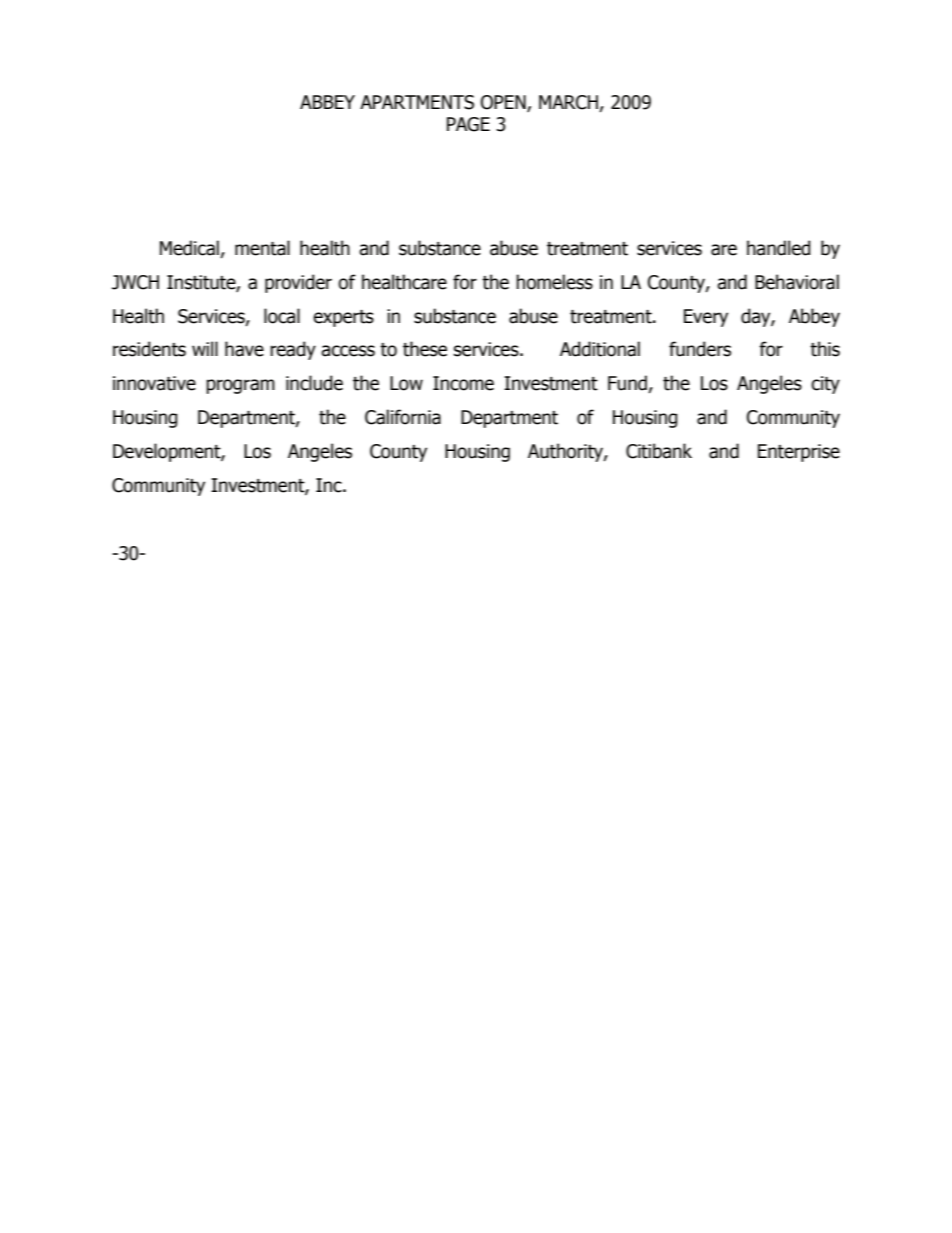 This screenshot has height=1233, width=952. Describe the element at coordinates (463, 383) in the screenshot. I see `Income` at that location.
